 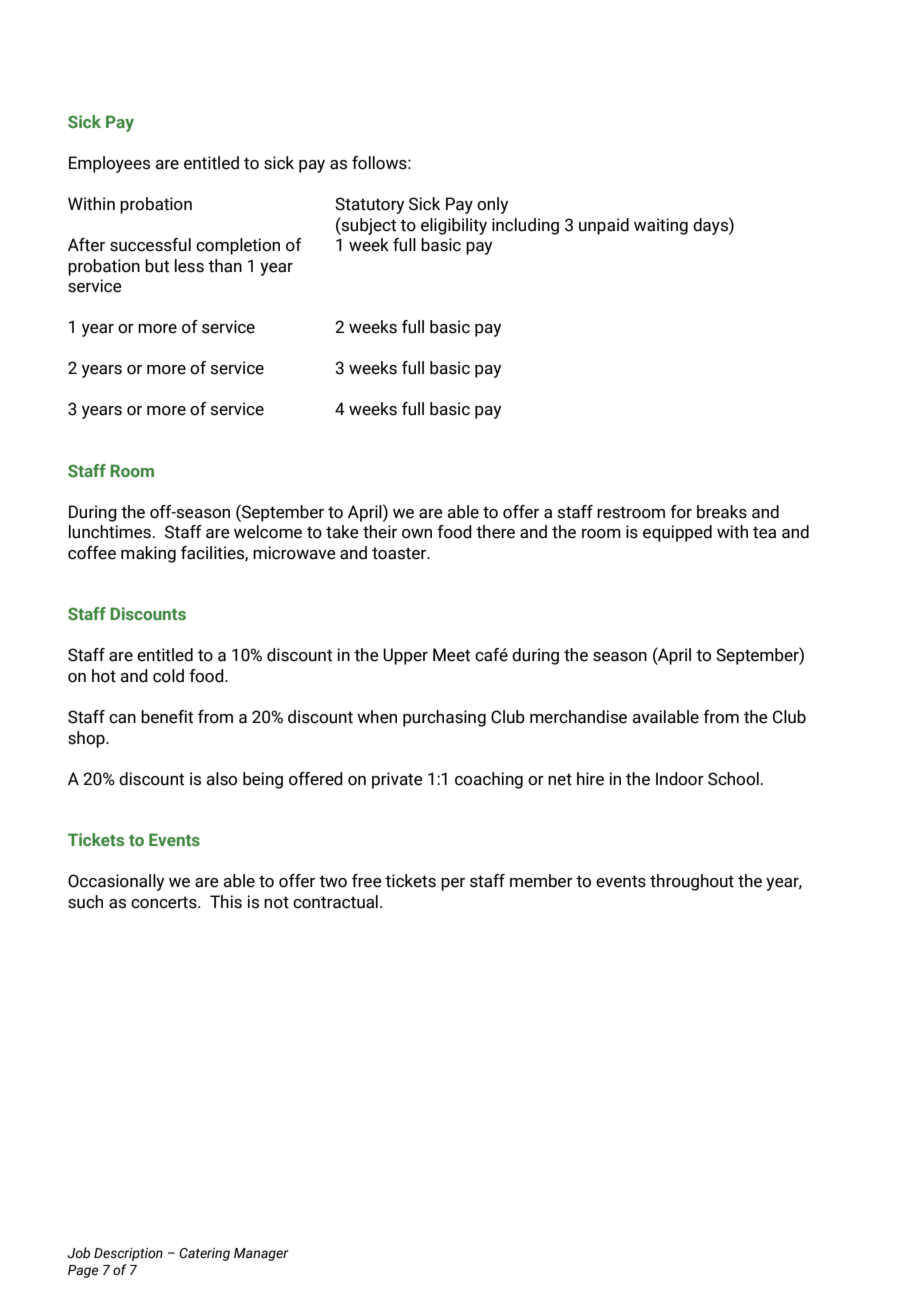 What do you see at coordinates (692, 882) in the screenshot?
I see `throughout` at bounding box center [692, 882].
